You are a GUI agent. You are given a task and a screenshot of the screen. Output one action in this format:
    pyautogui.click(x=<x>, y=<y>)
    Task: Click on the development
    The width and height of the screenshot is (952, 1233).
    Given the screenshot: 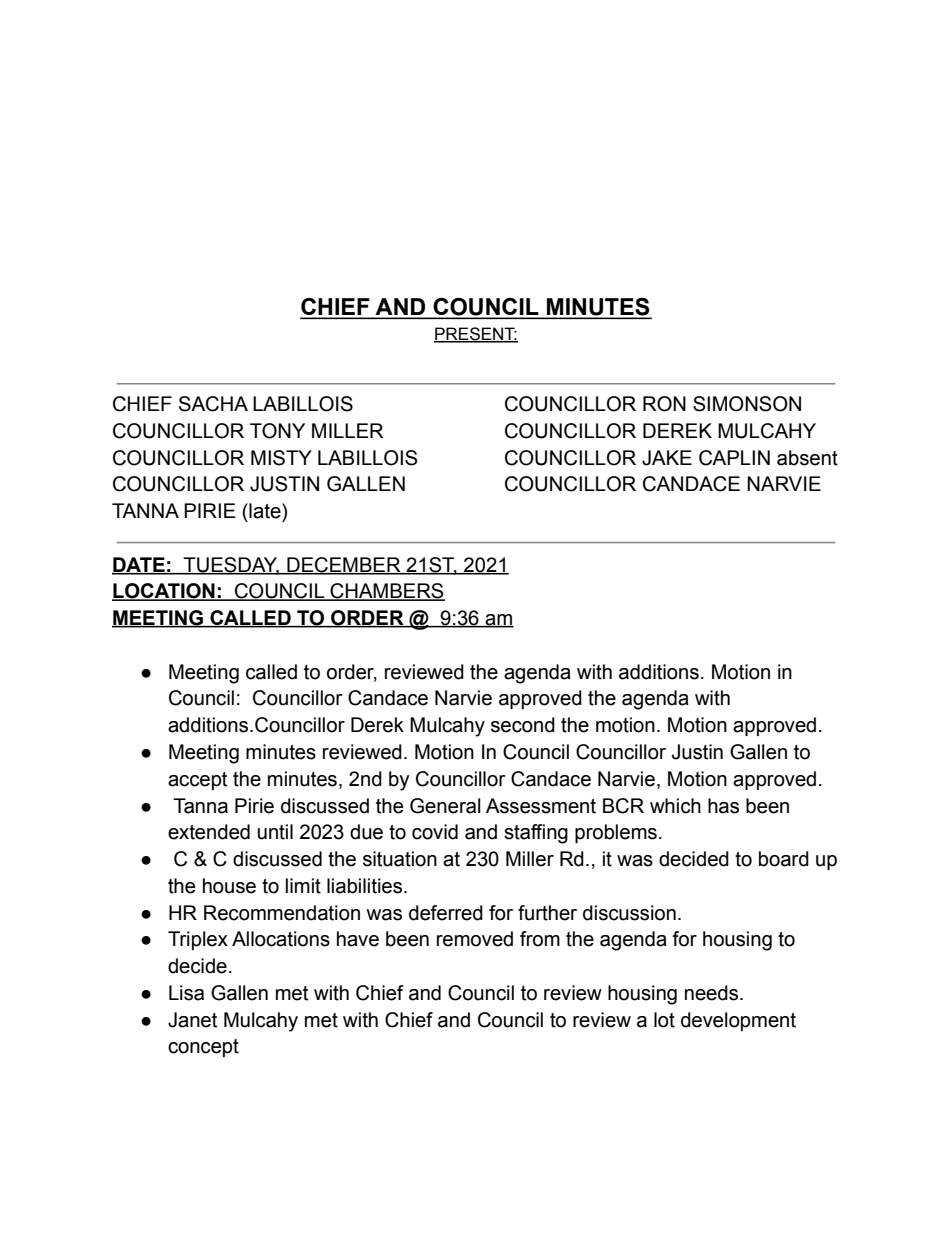 What is the action you would take?
    pyautogui.click(x=738, y=1021)
